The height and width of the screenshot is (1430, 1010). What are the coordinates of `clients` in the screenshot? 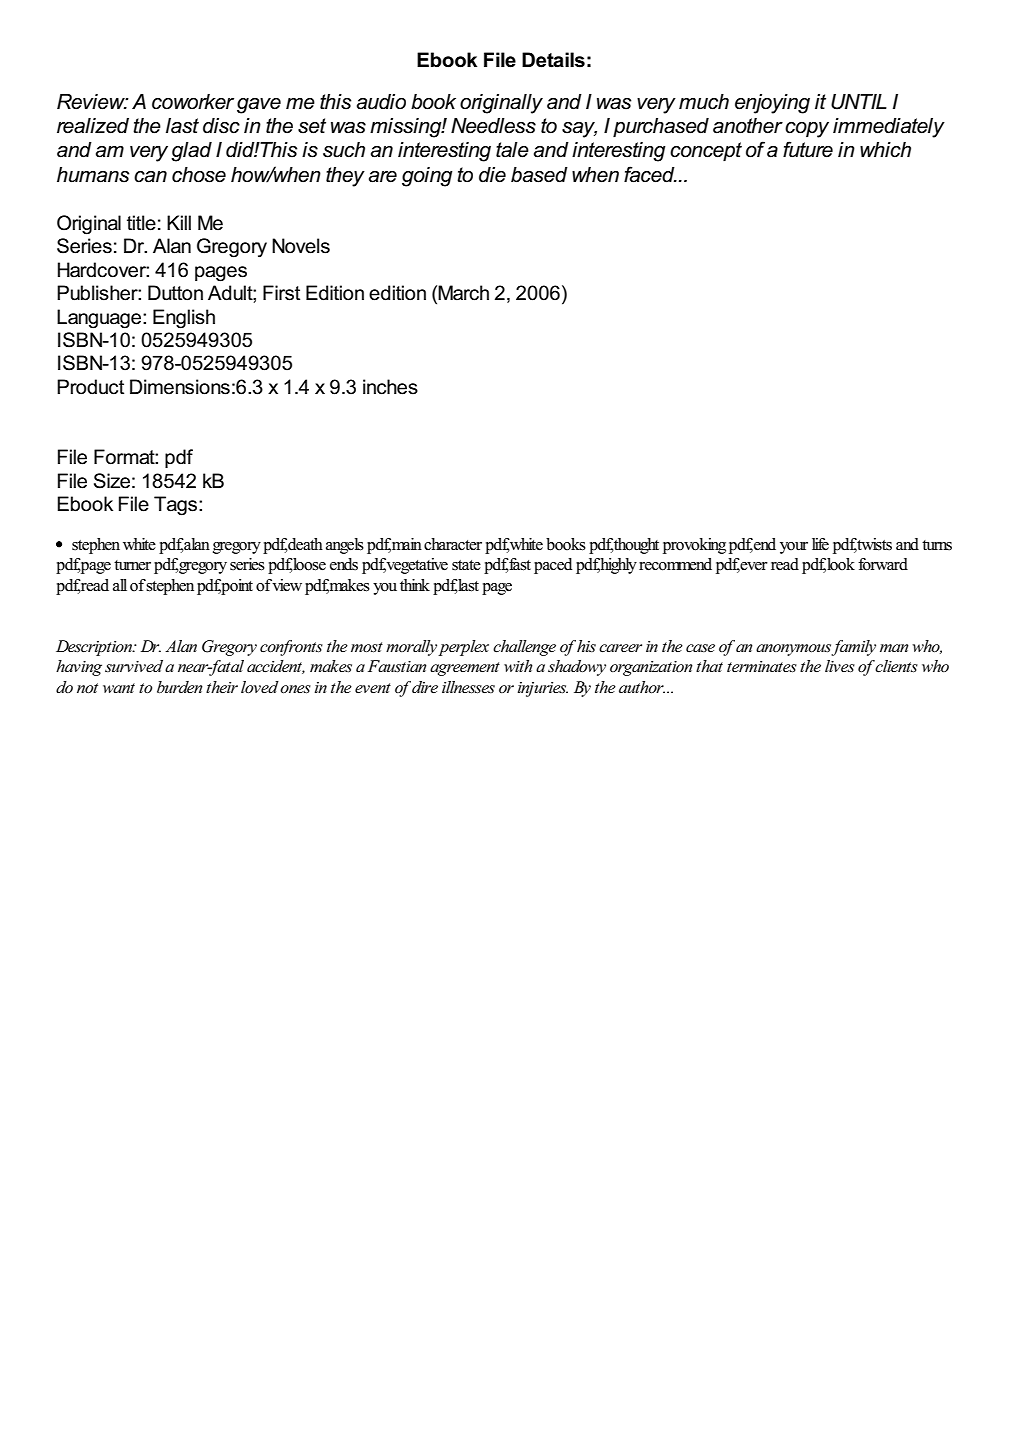 It's located at (896, 666).
